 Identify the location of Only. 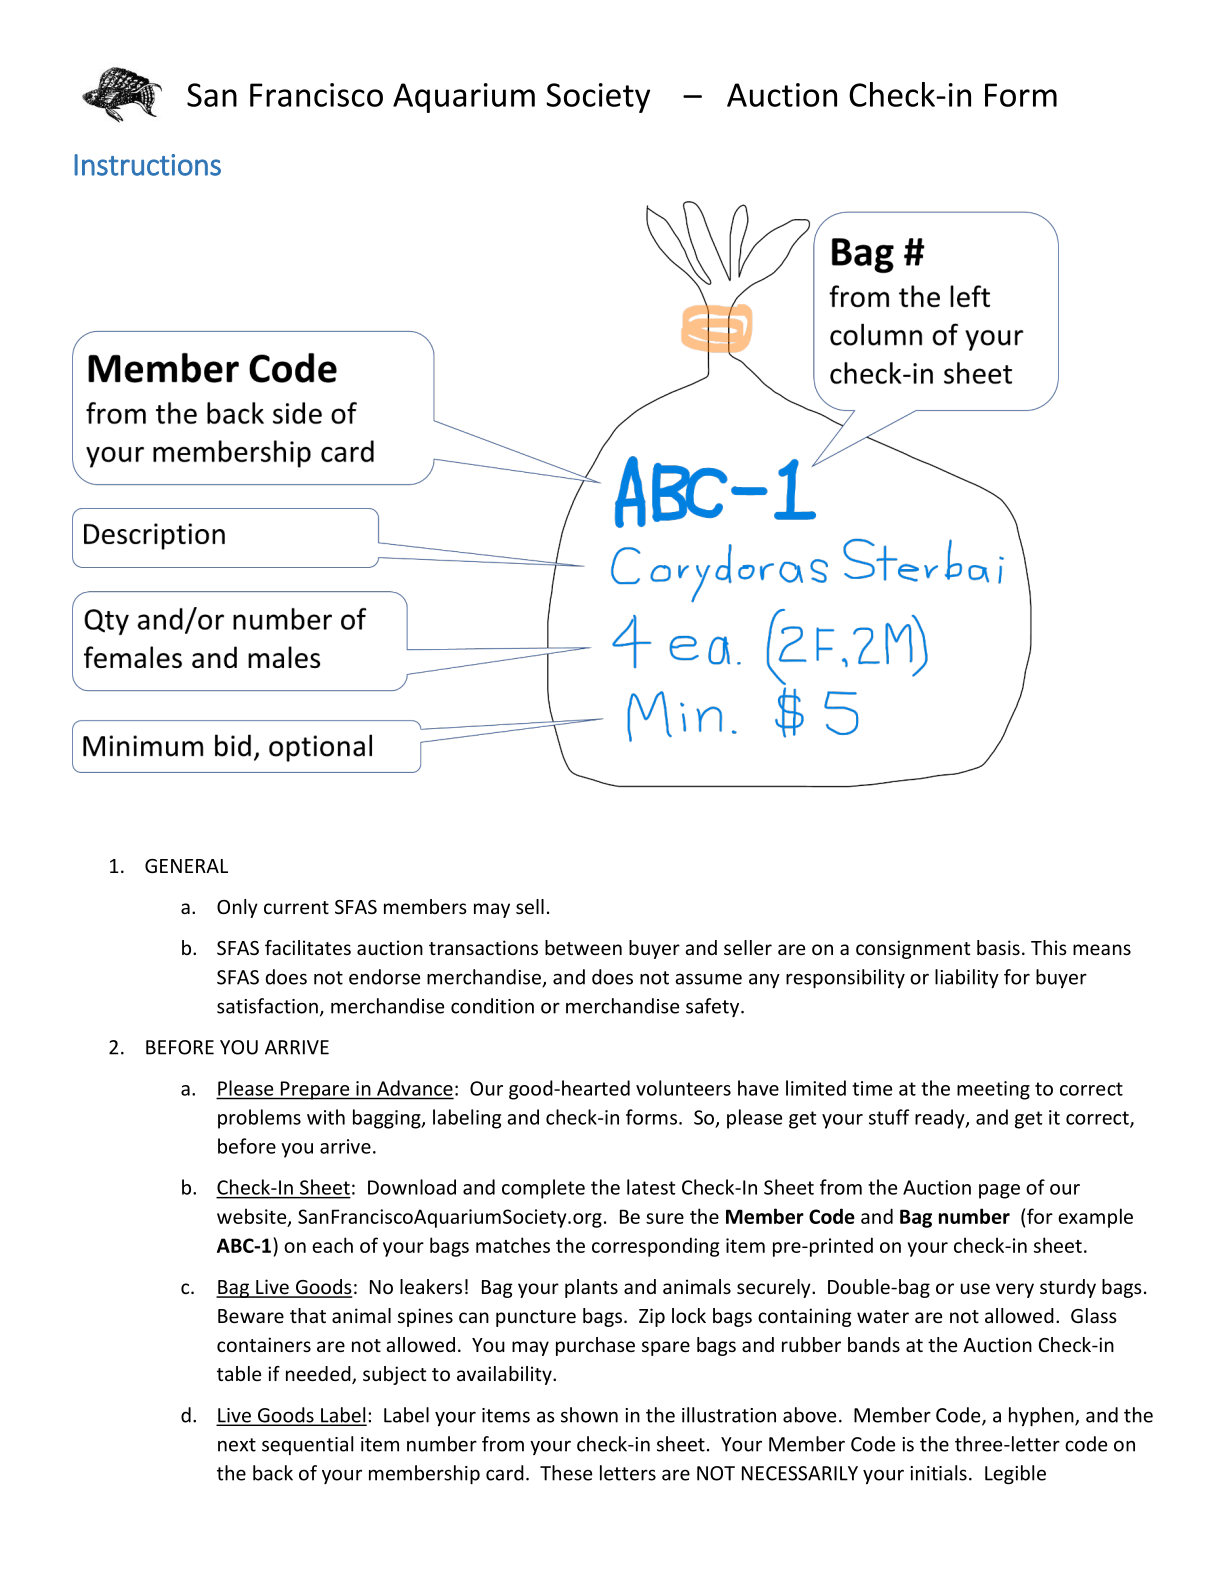
(237, 908).
